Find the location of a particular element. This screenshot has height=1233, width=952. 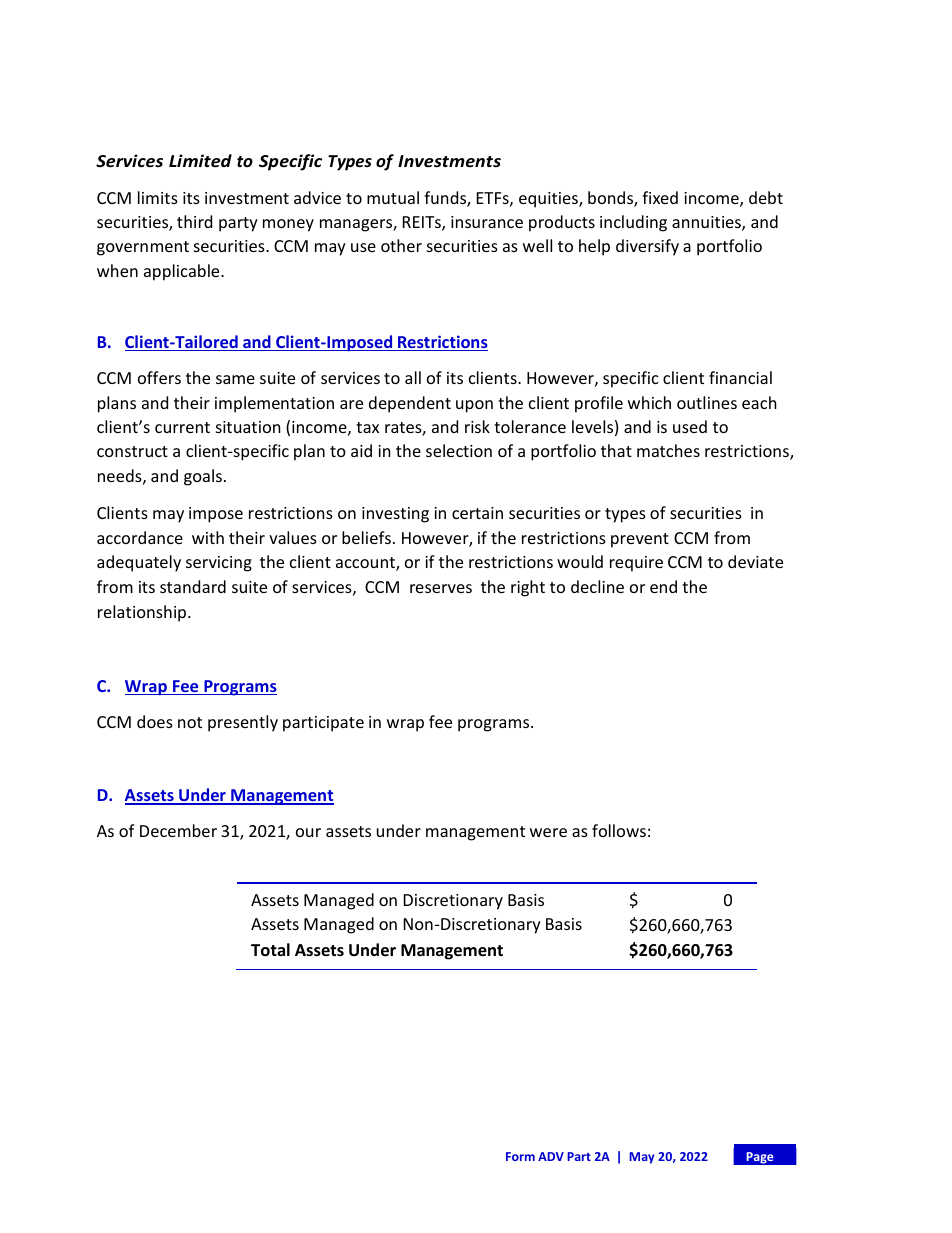

follows is located at coordinates (619, 830).
